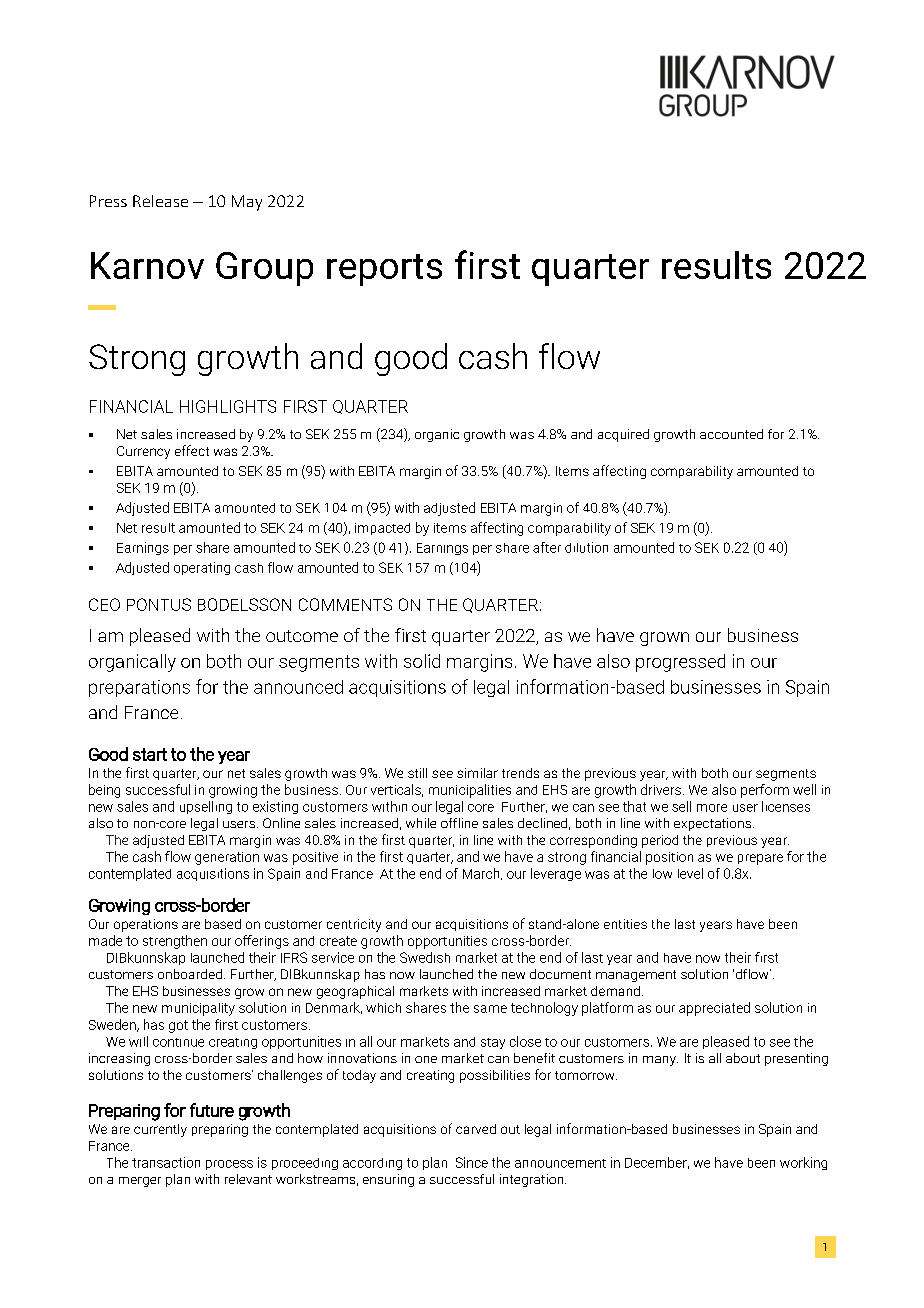 Image resolution: width=924 pixels, height=1308 pixels. What do you see at coordinates (472, 1162) in the screenshot?
I see `Since` at bounding box center [472, 1162].
